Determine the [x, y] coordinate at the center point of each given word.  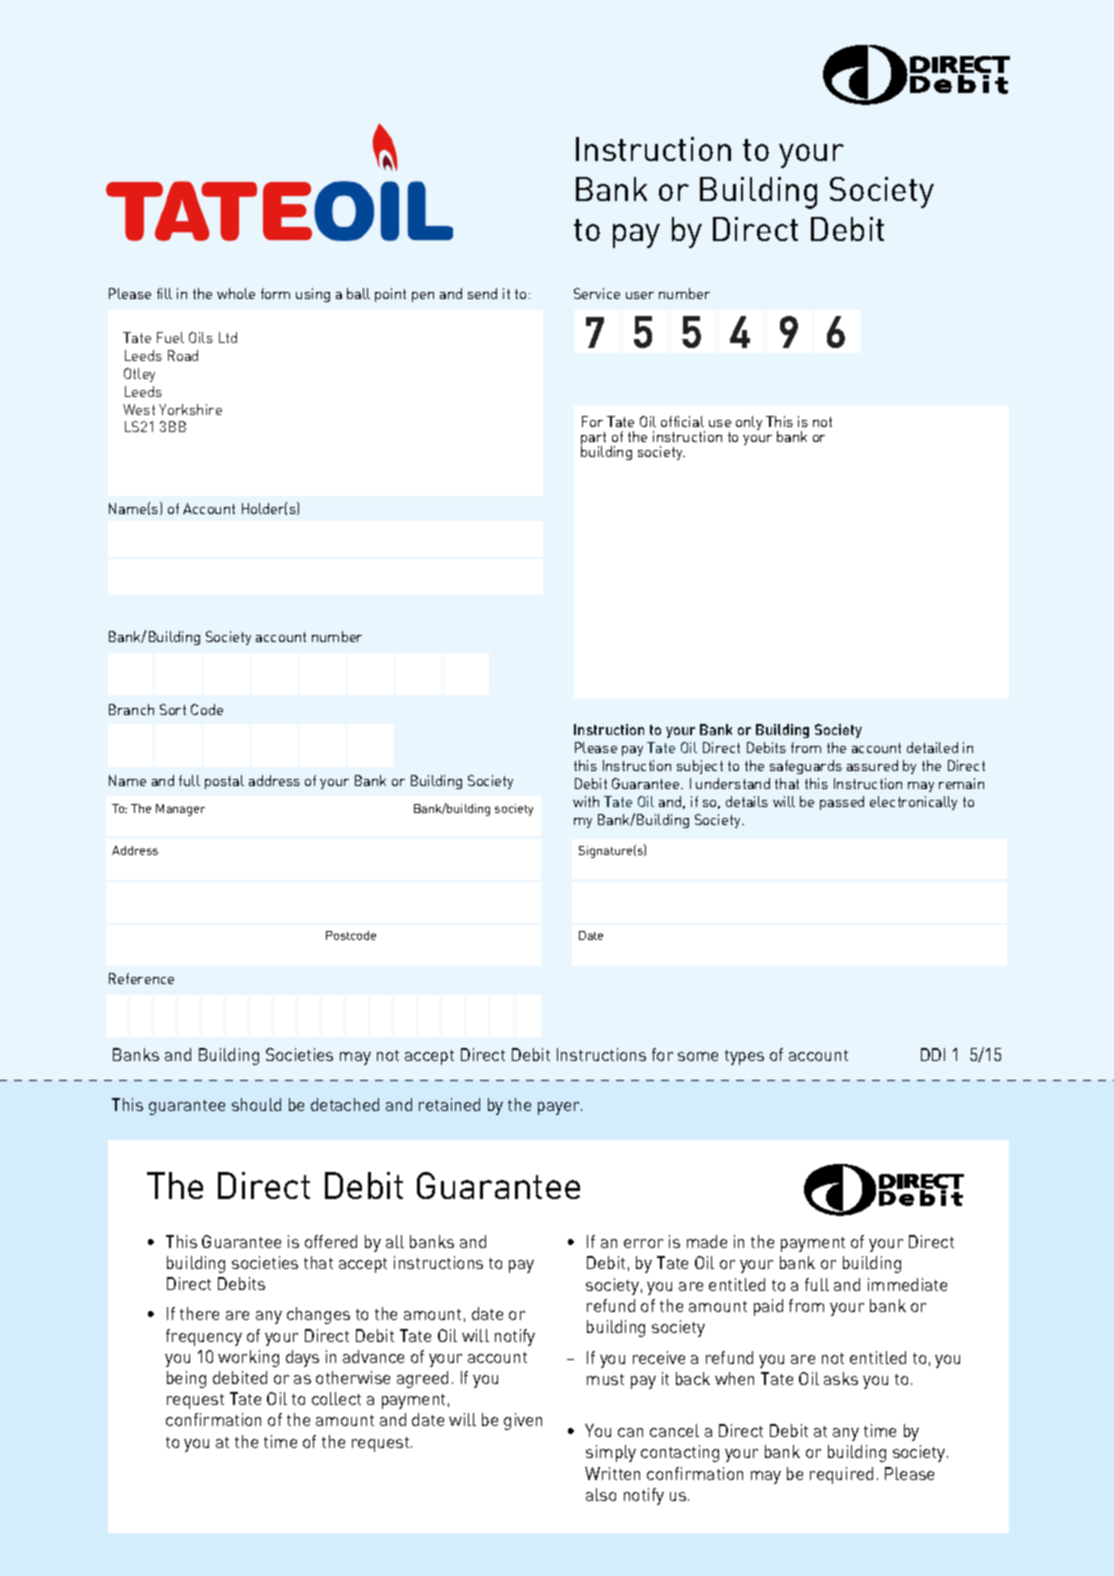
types [744, 1057]
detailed [932, 747]
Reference [141, 978]
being [186, 1379]
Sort [173, 709]
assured [872, 765]
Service [597, 293]
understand [733, 783]
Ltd [228, 337]
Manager [180, 810]
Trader [789, 333]
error [643, 1243]
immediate [907, 1284]
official [682, 421]
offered [331, 1241]
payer [560, 1108]
